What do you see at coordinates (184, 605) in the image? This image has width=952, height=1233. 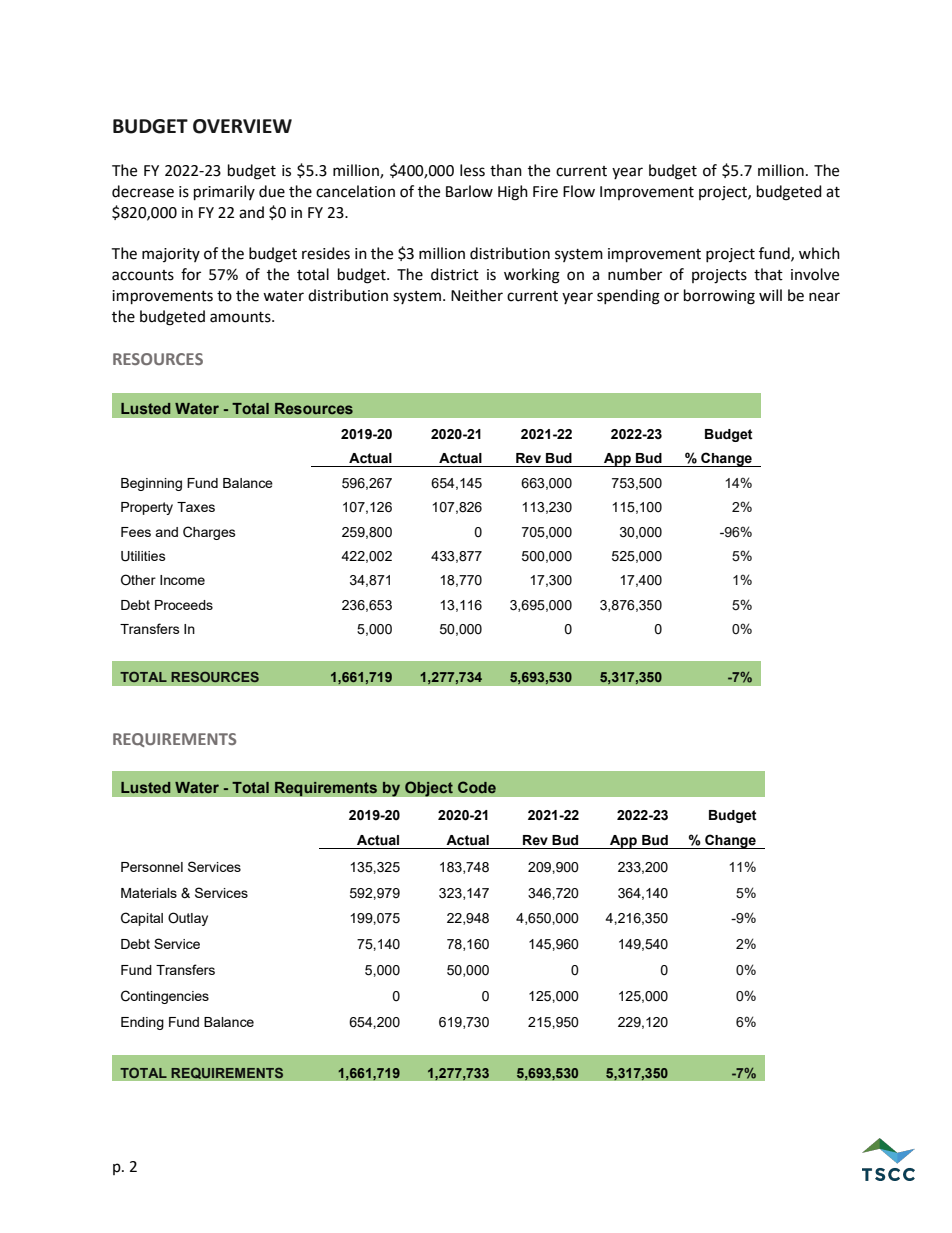 I see `Proceeds` at bounding box center [184, 605].
